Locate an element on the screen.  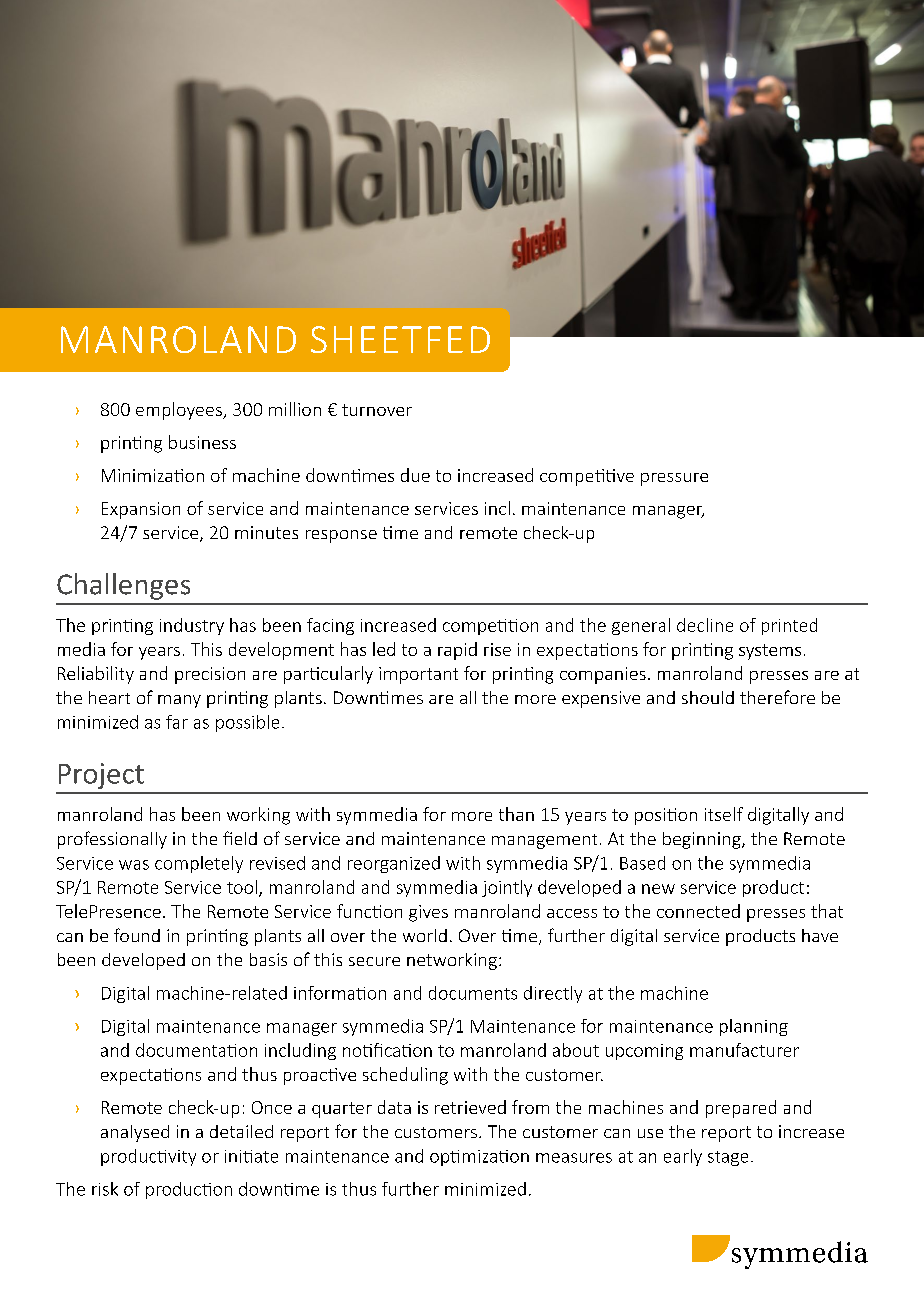
initiate is located at coordinates (251, 1156).
